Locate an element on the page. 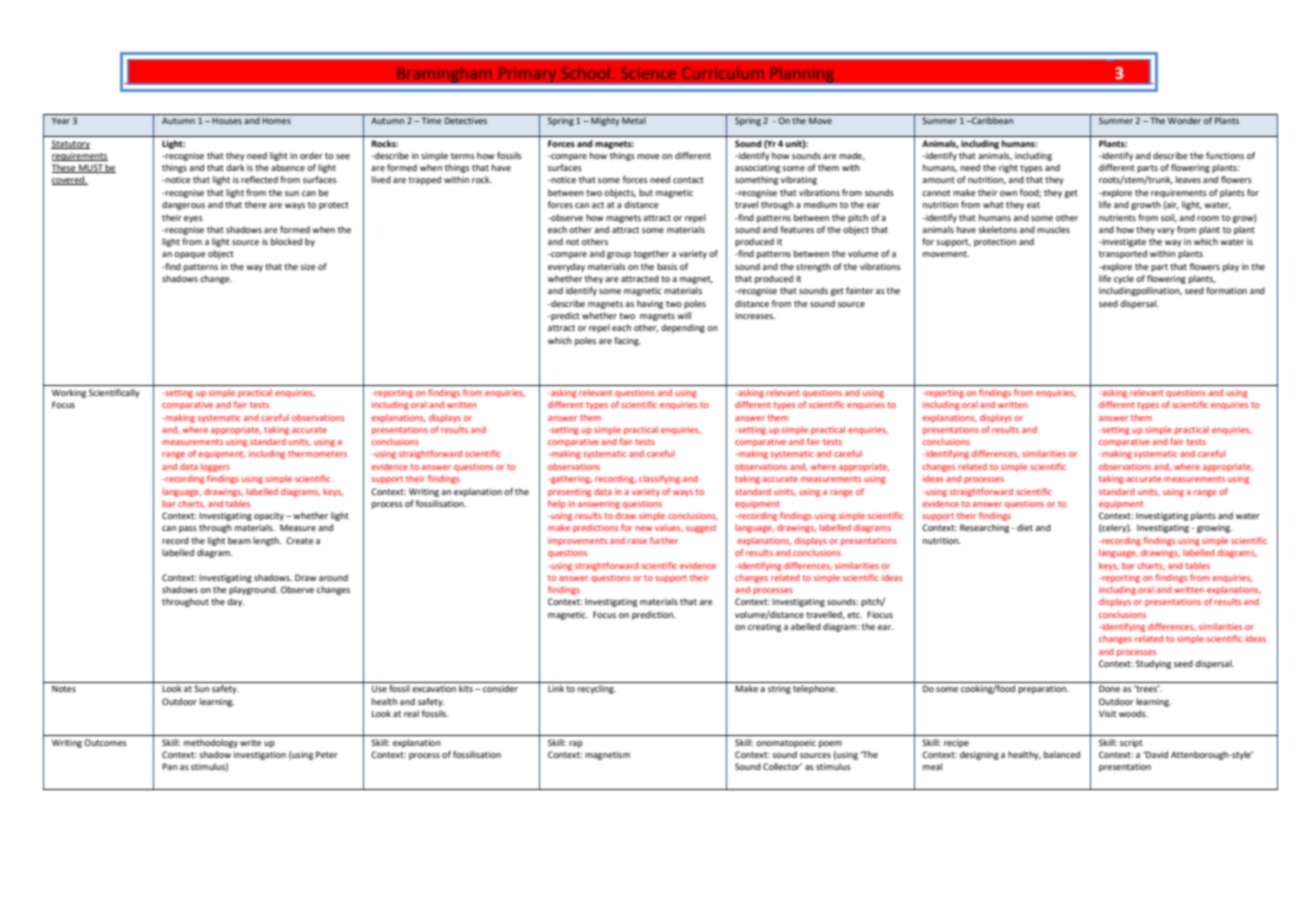  balanced is located at coordinates (1062, 754).
